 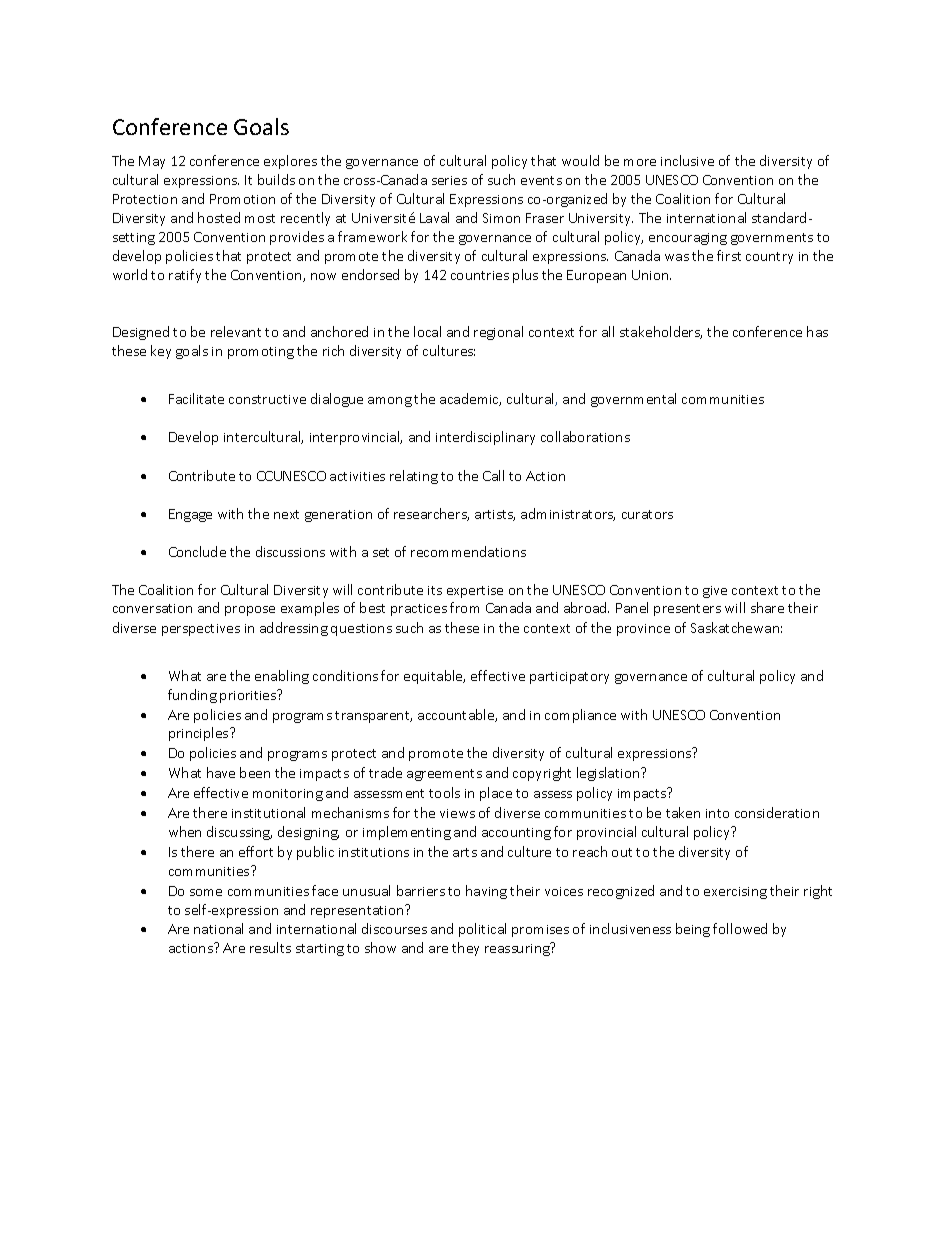 I want to click on some, so click(x=206, y=892).
